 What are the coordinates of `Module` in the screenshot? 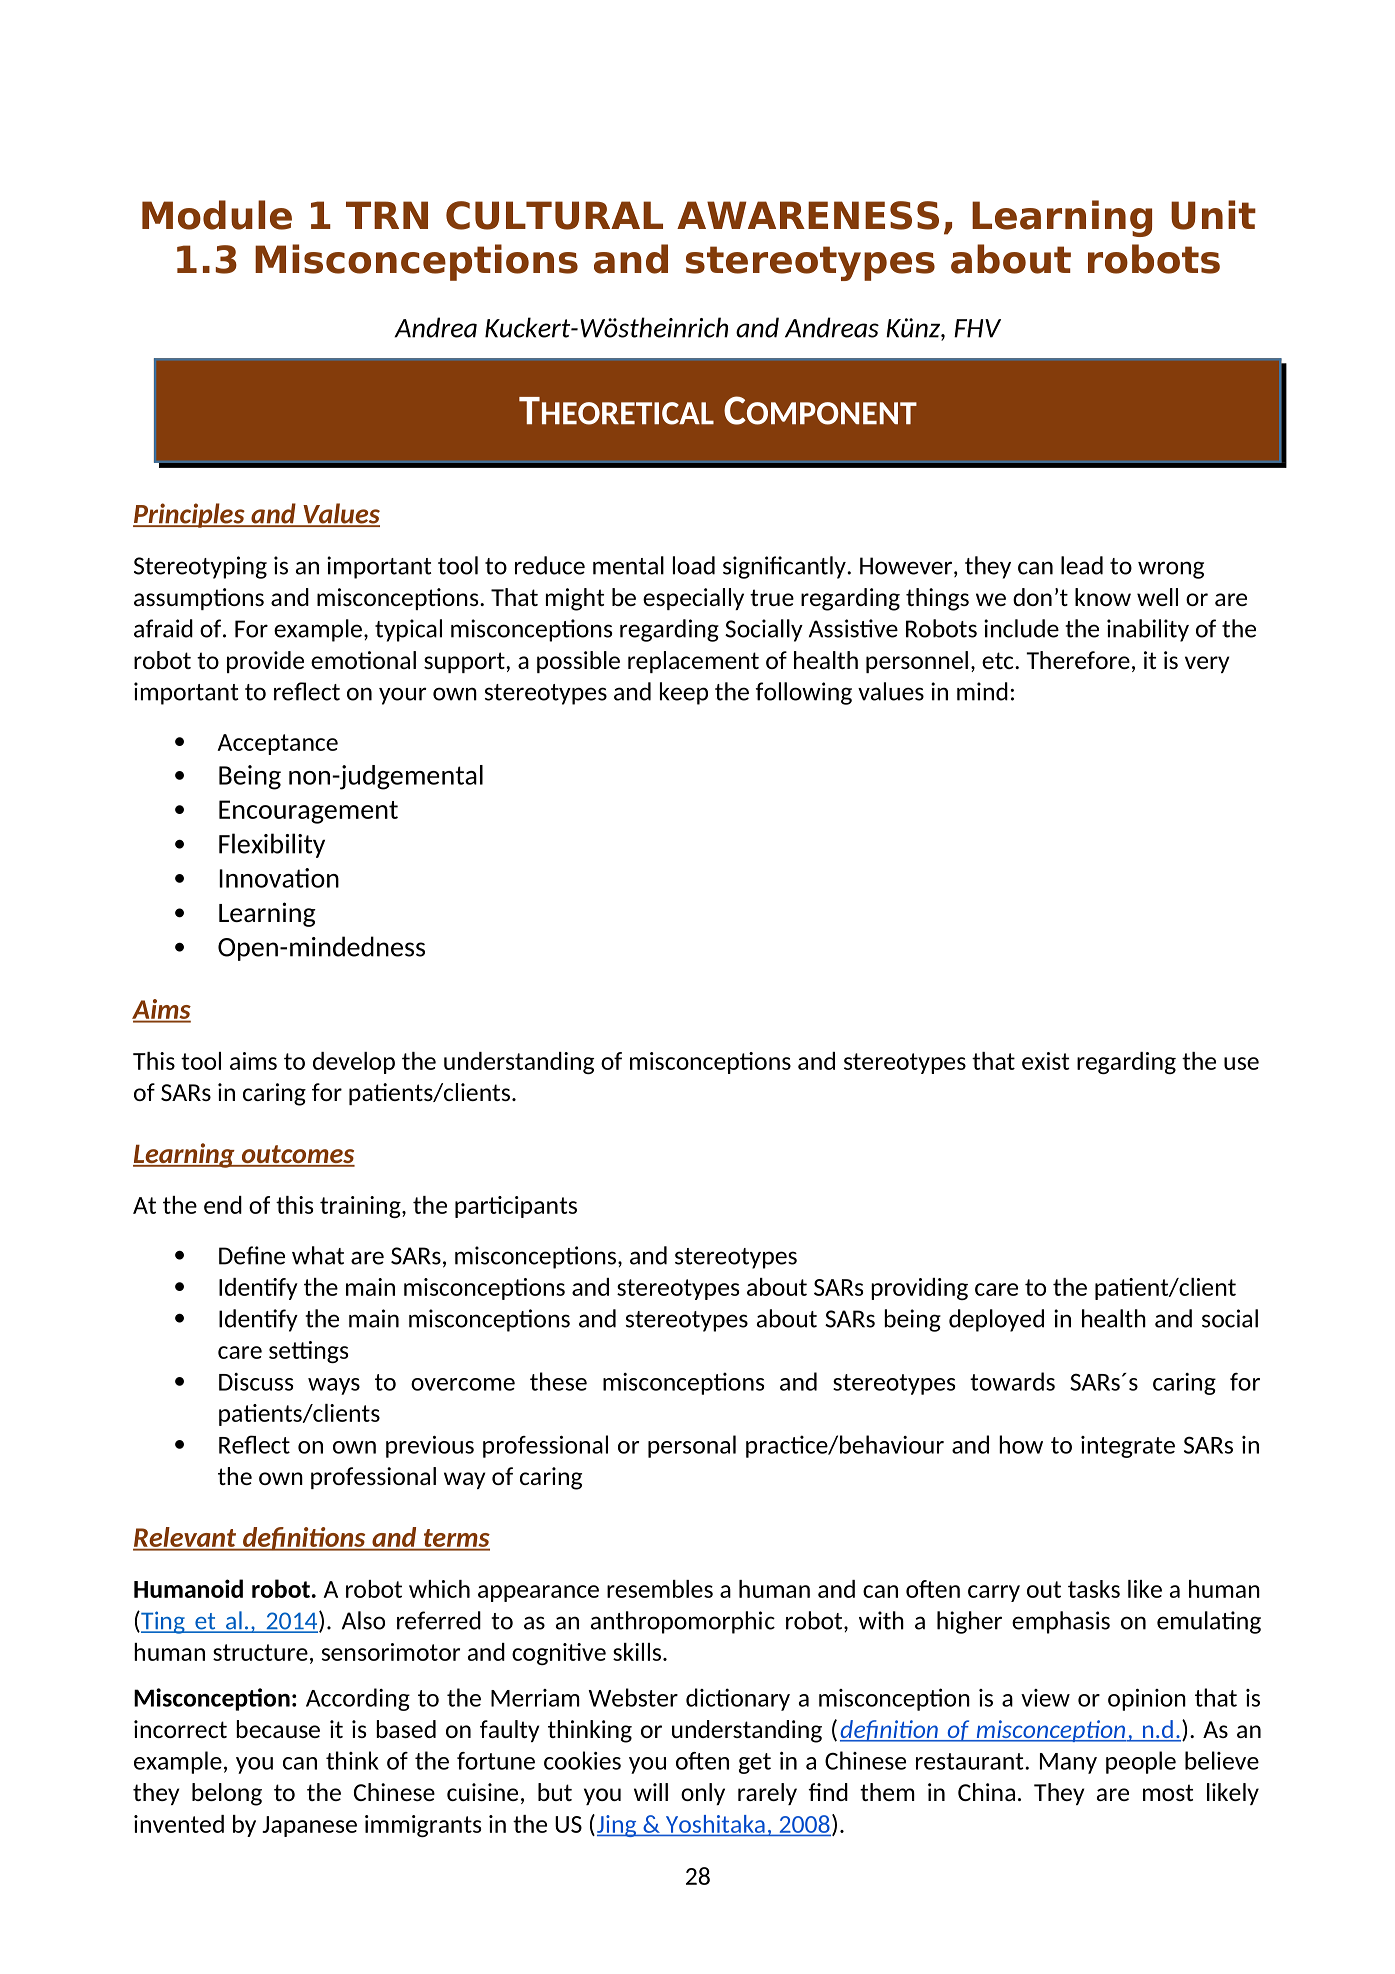 It's located at (217, 215).
